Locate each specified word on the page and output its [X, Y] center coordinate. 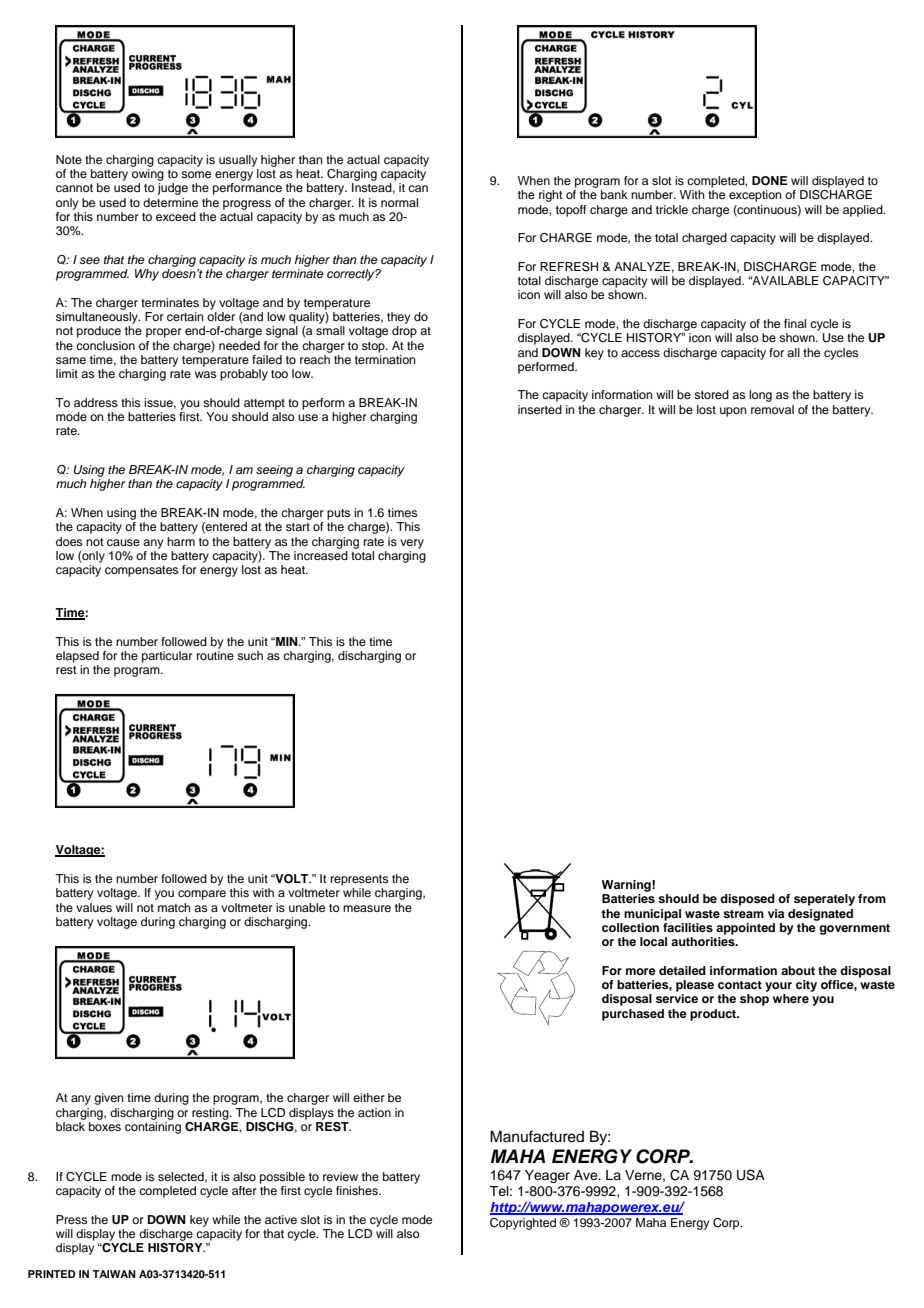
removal [772, 409]
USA [751, 1175]
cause [123, 542]
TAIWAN [114, 1274]
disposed [747, 900]
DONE [769, 181]
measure [367, 908]
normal [399, 202]
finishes [358, 1190]
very [412, 544]
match [174, 907]
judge [173, 189]
